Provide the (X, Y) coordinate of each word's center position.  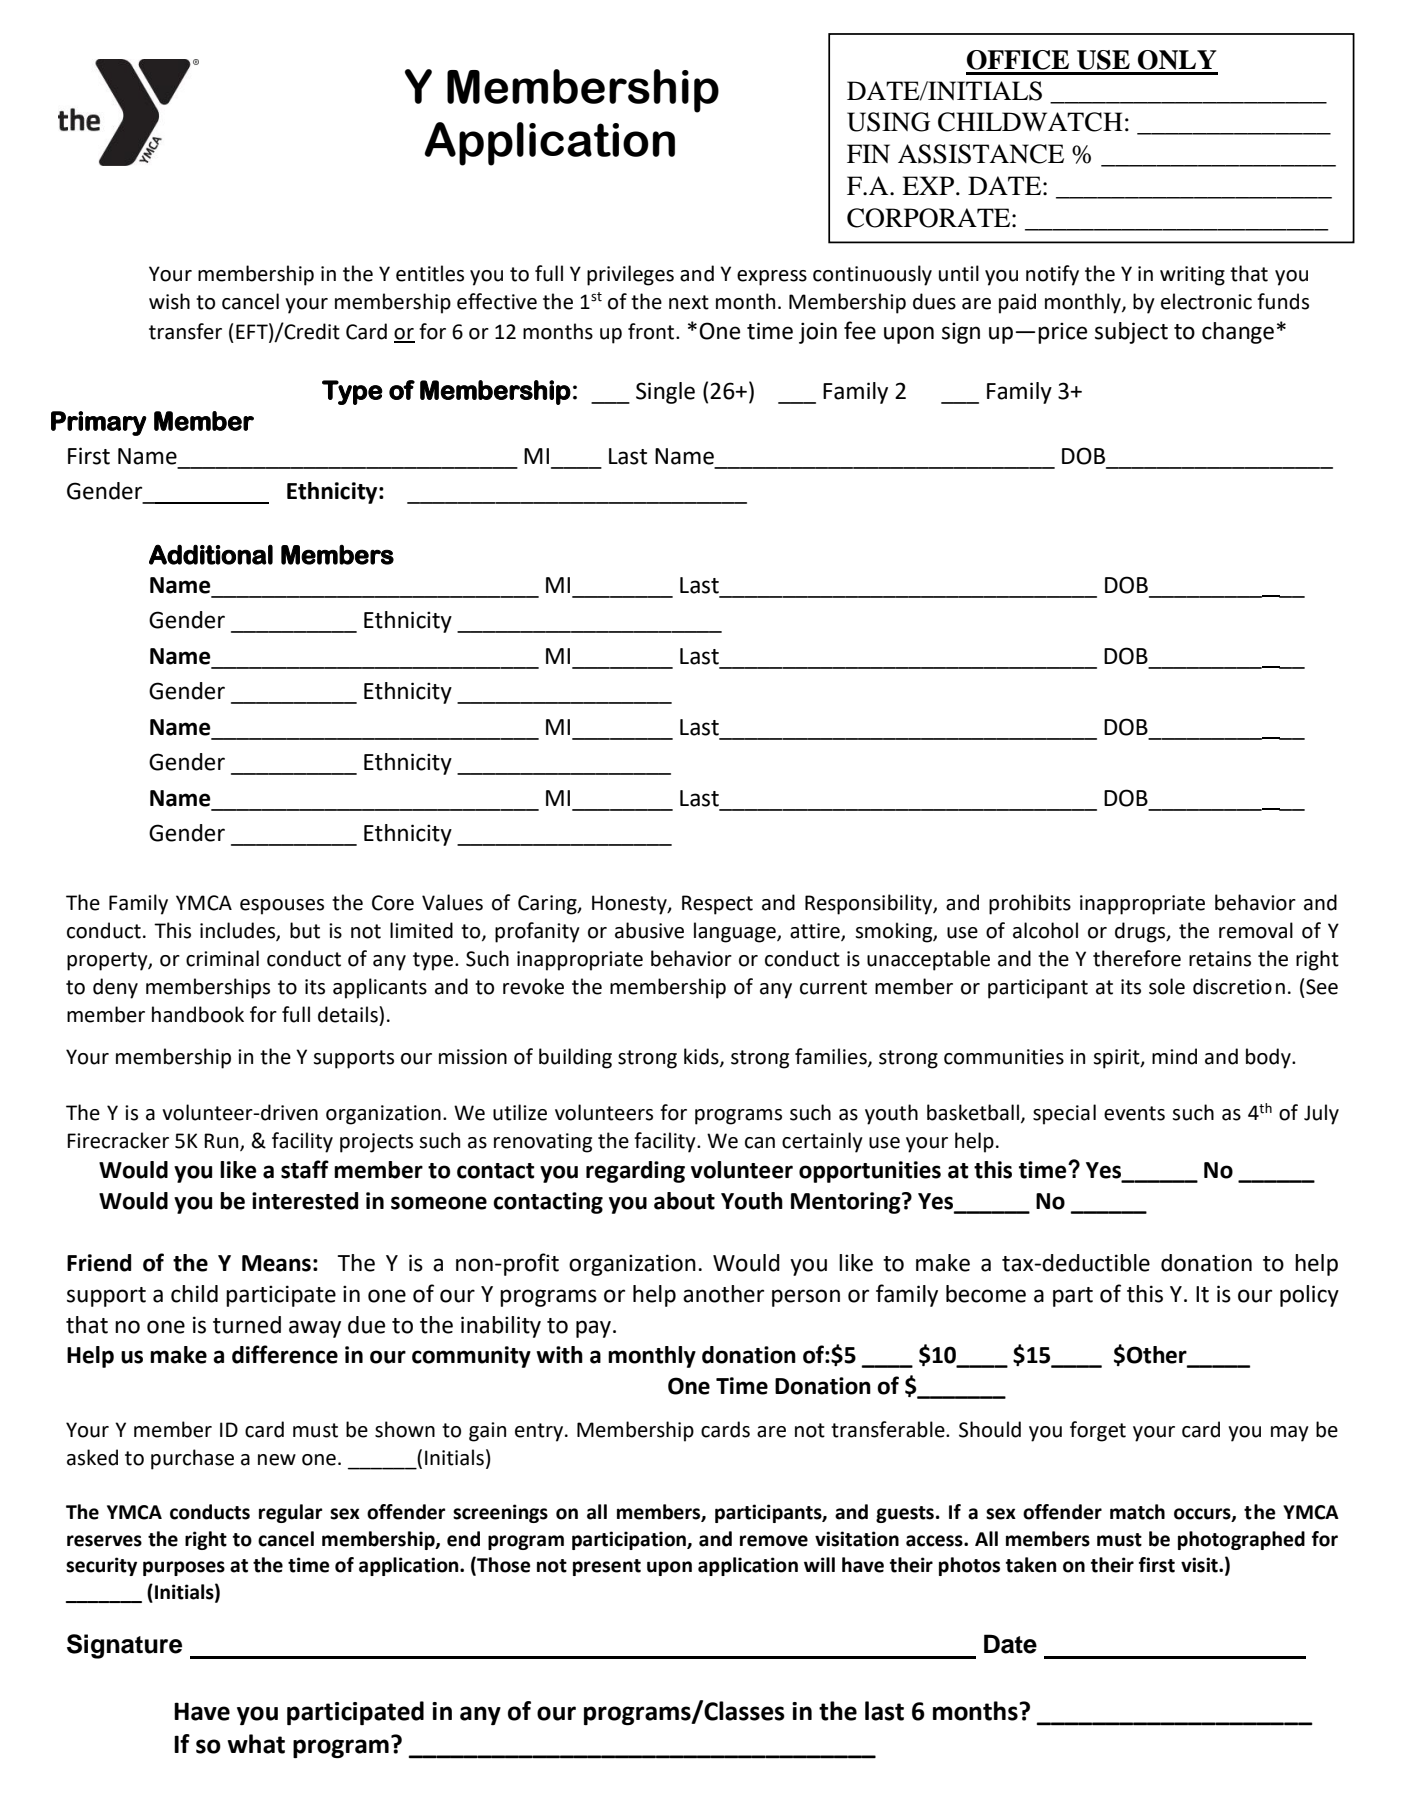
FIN (868, 153)
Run (222, 1142)
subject (1131, 333)
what (256, 1744)
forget (1098, 1431)
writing (1192, 276)
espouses (282, 907)
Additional (211, 554)
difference (285, 1354)
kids (702, 1057)
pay (593, 1329)
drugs (1141, 932)
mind (1174, 1056)
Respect (717, 905)
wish (169, 301)
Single (665, 393)
